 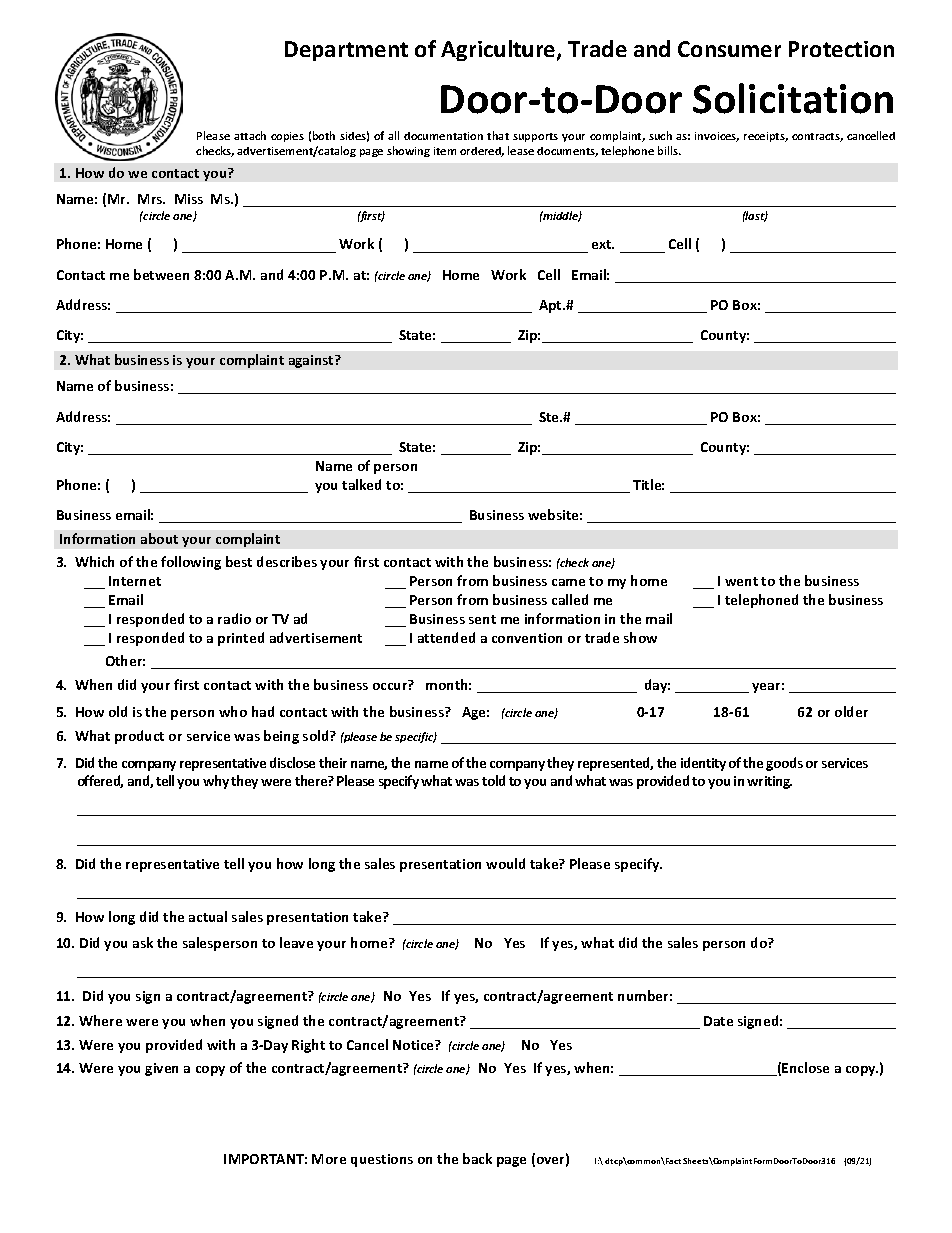 What do you see at coordinates (446, 637) in the screenshot?
I see `attended` at bounding box center [446, 637].
